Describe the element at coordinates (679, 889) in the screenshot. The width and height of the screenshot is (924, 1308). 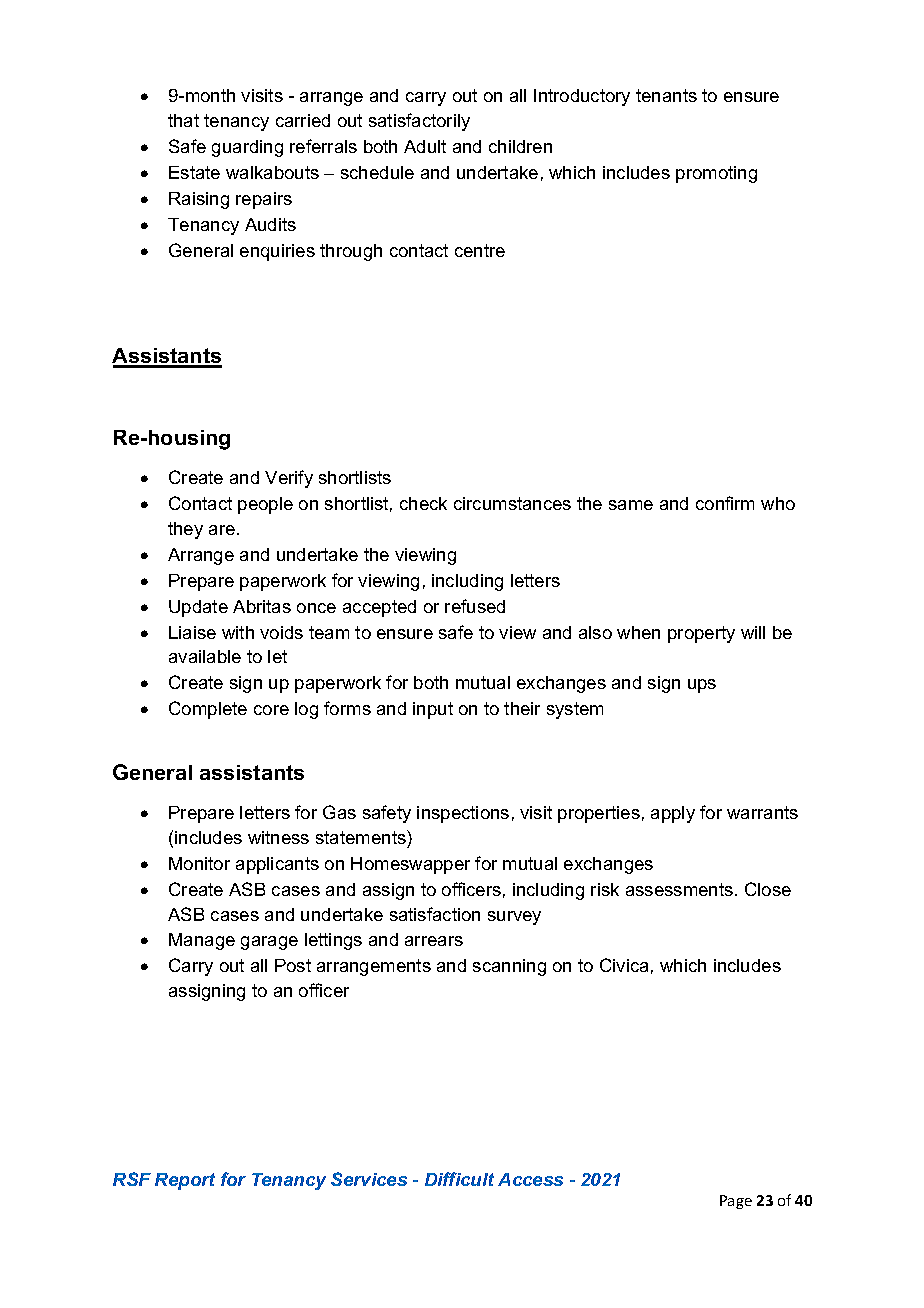
I see `assessments` at that location.
